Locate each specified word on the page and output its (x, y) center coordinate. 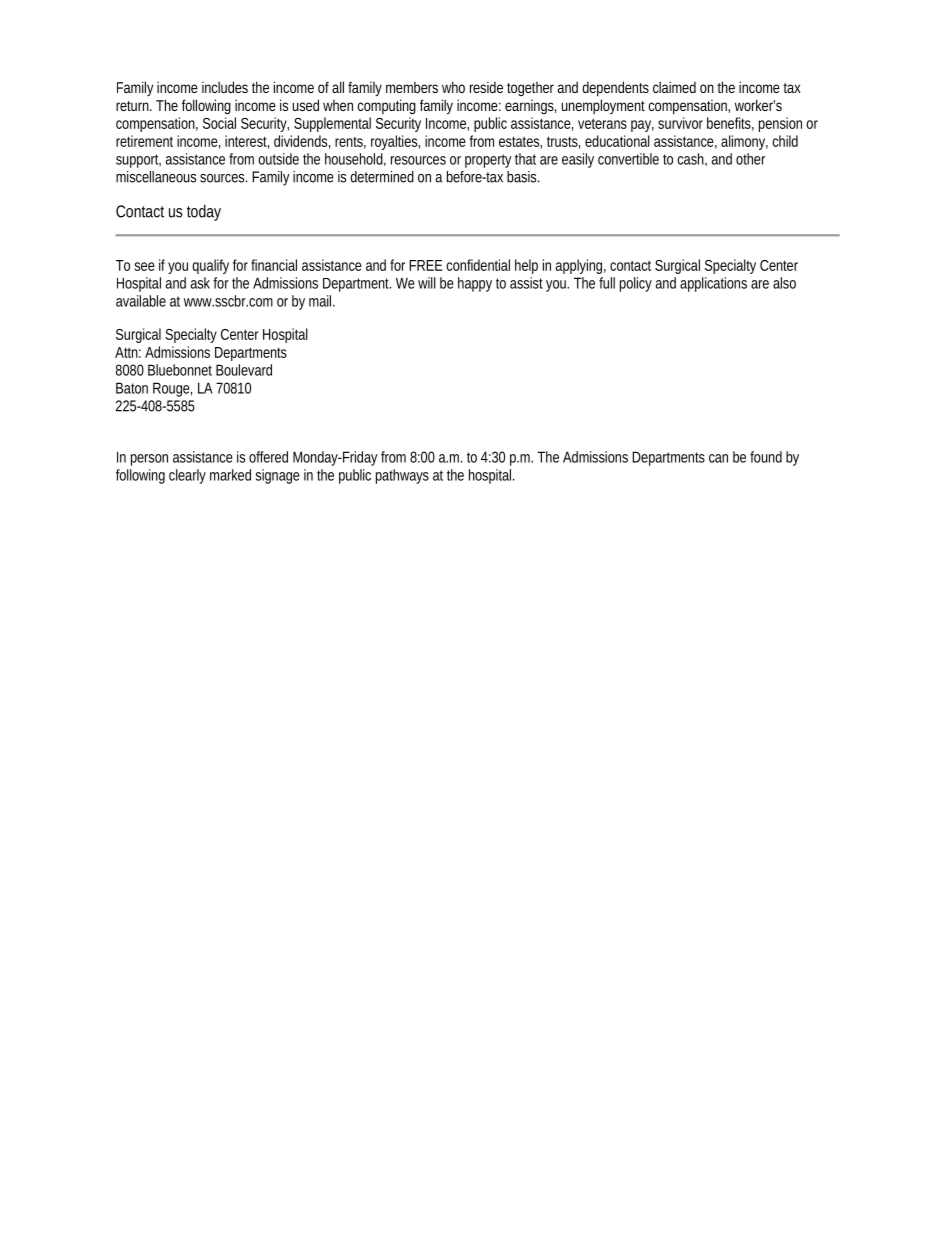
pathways (402, 476)
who (453, 87)
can (718, 458)
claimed (674, 87)
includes (225, 87)
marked (230, 475)
